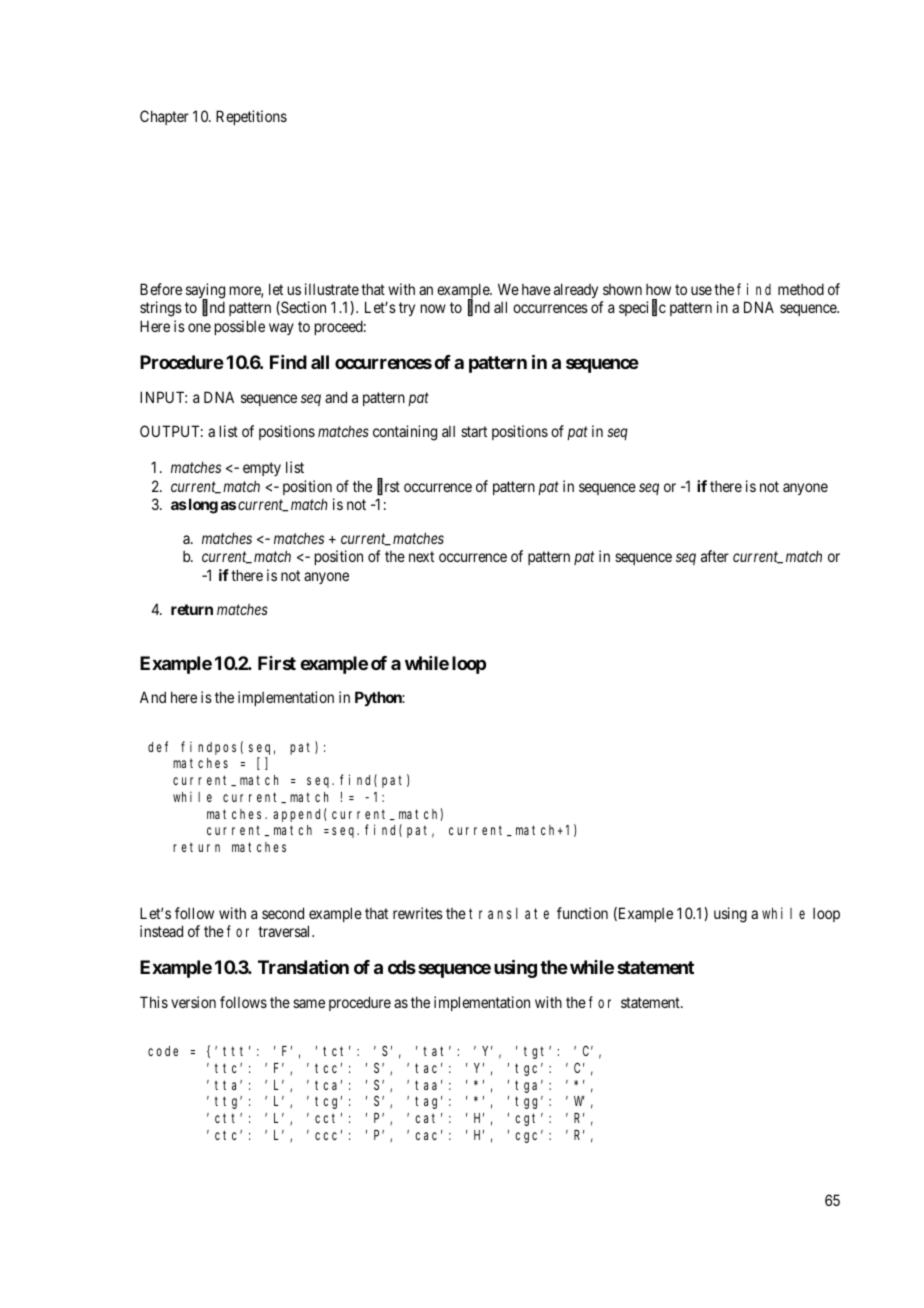 The width and height of the page is (924, 1308). I want to click on after, so click(715, 556).
